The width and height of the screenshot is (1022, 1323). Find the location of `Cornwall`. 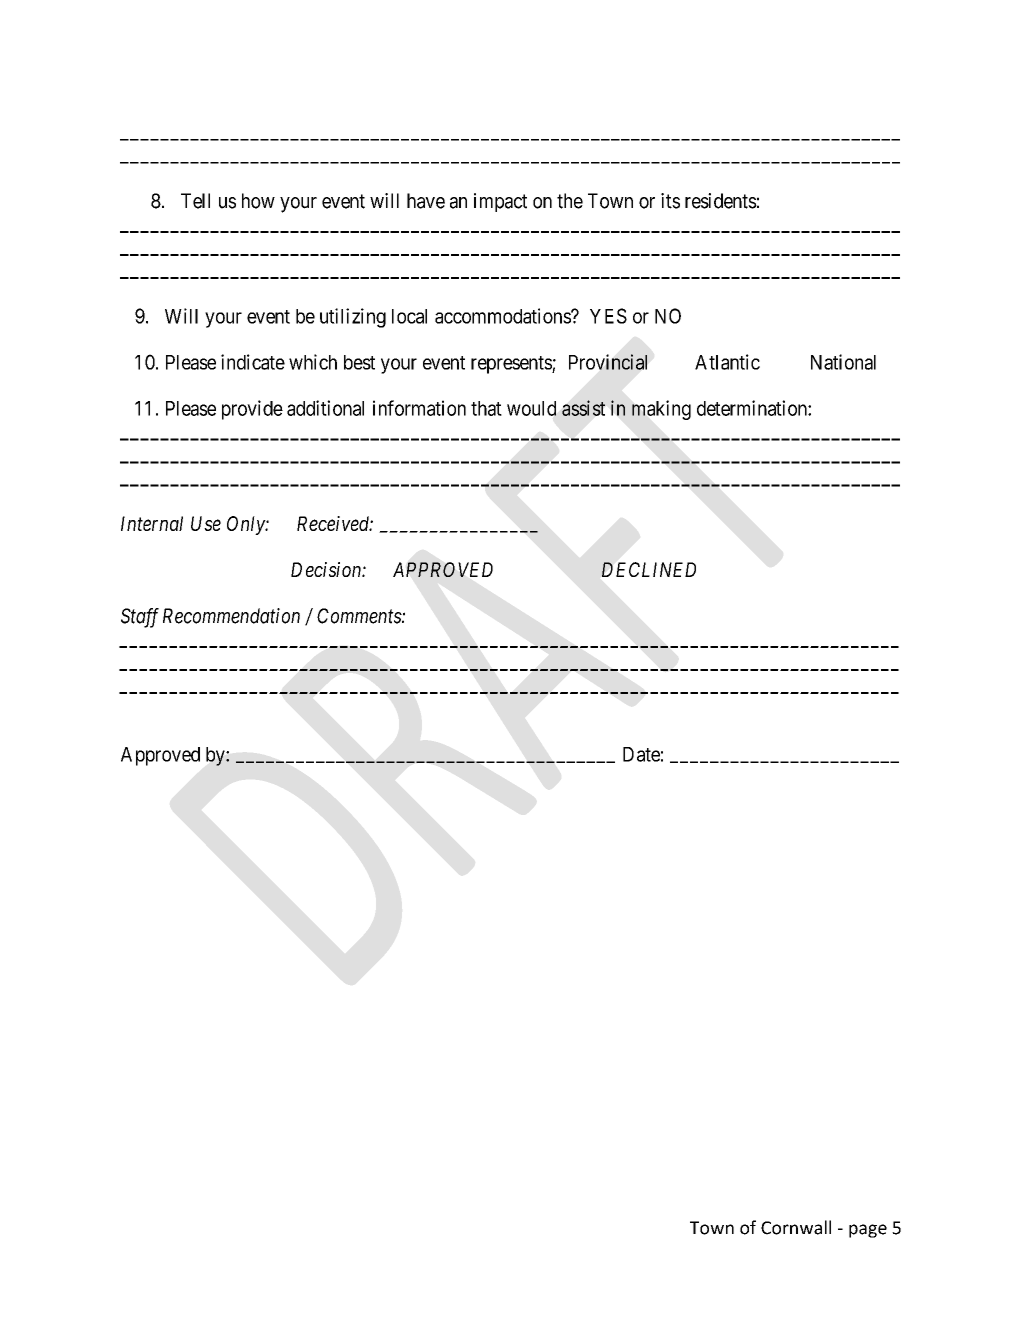

Cornwall is located at coordinates (796, 1227).
